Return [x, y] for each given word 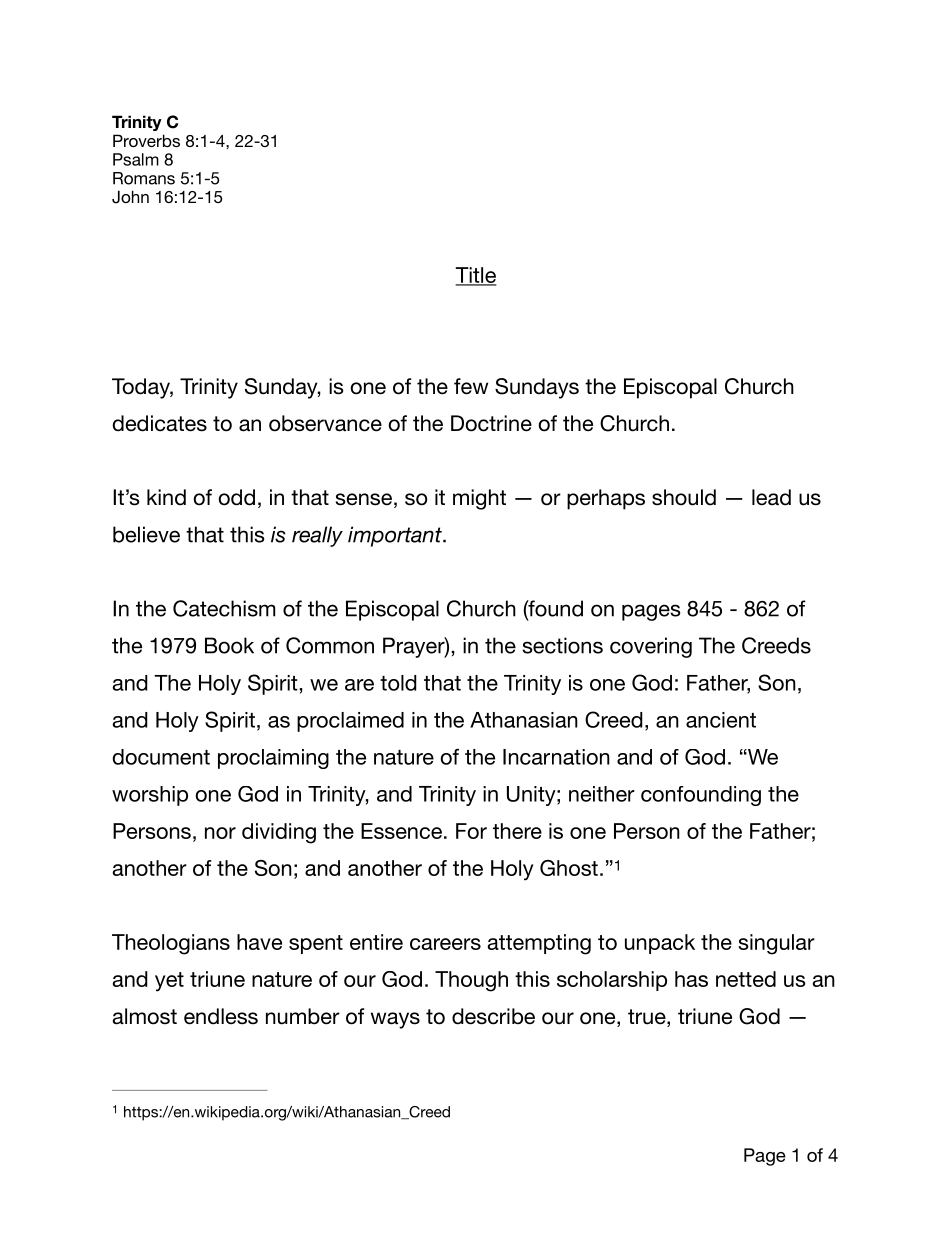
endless [221, 1016]
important [396, 536]
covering [651, 647]
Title [476, 276]
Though [471, 981]
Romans [144, 178]
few [471, 386]
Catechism [224, 608]
